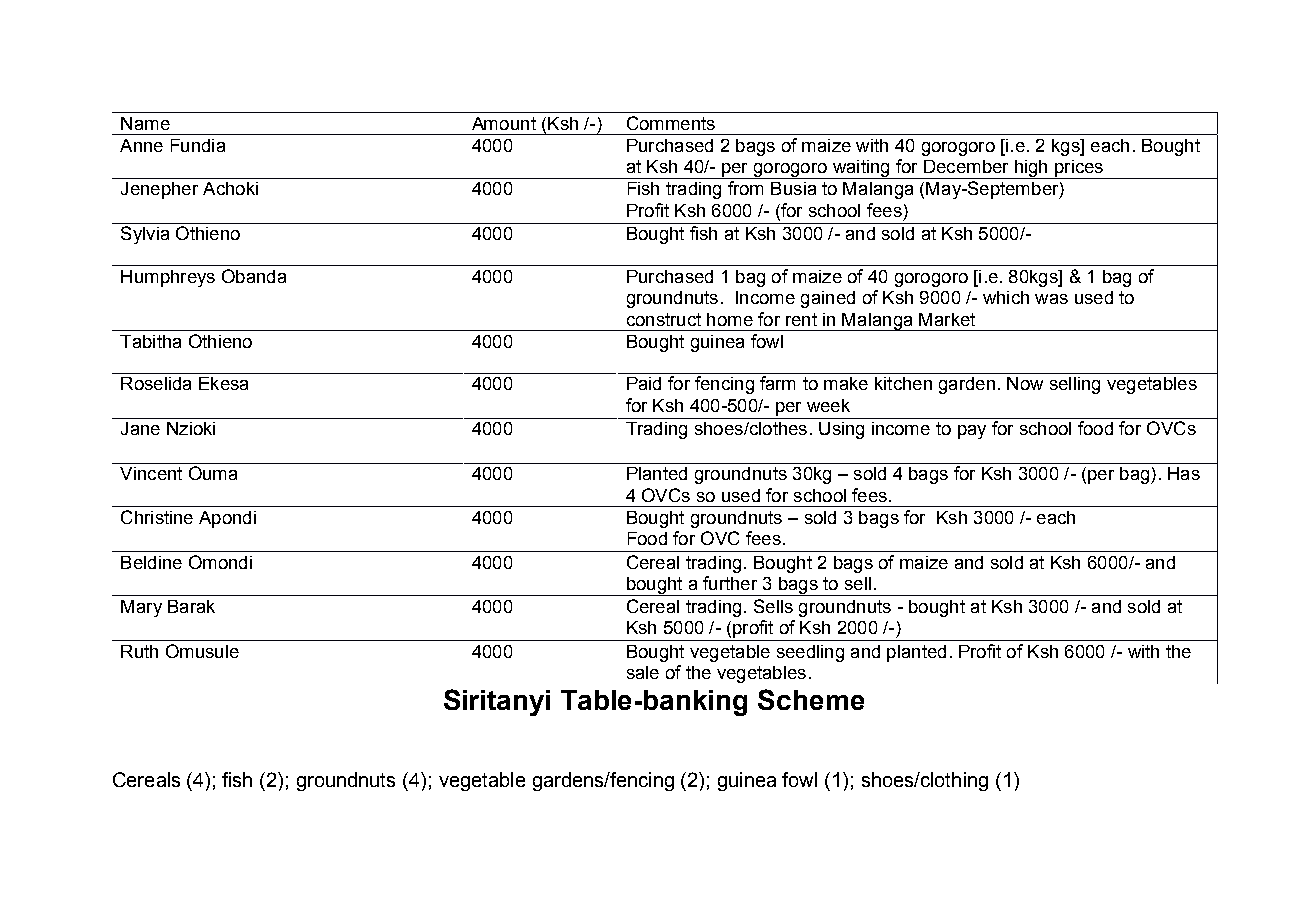 The height and width of the document is (924, 1308). Describe the element at coordinates (811, 699) in the document. I see `Scheme` at that location.
